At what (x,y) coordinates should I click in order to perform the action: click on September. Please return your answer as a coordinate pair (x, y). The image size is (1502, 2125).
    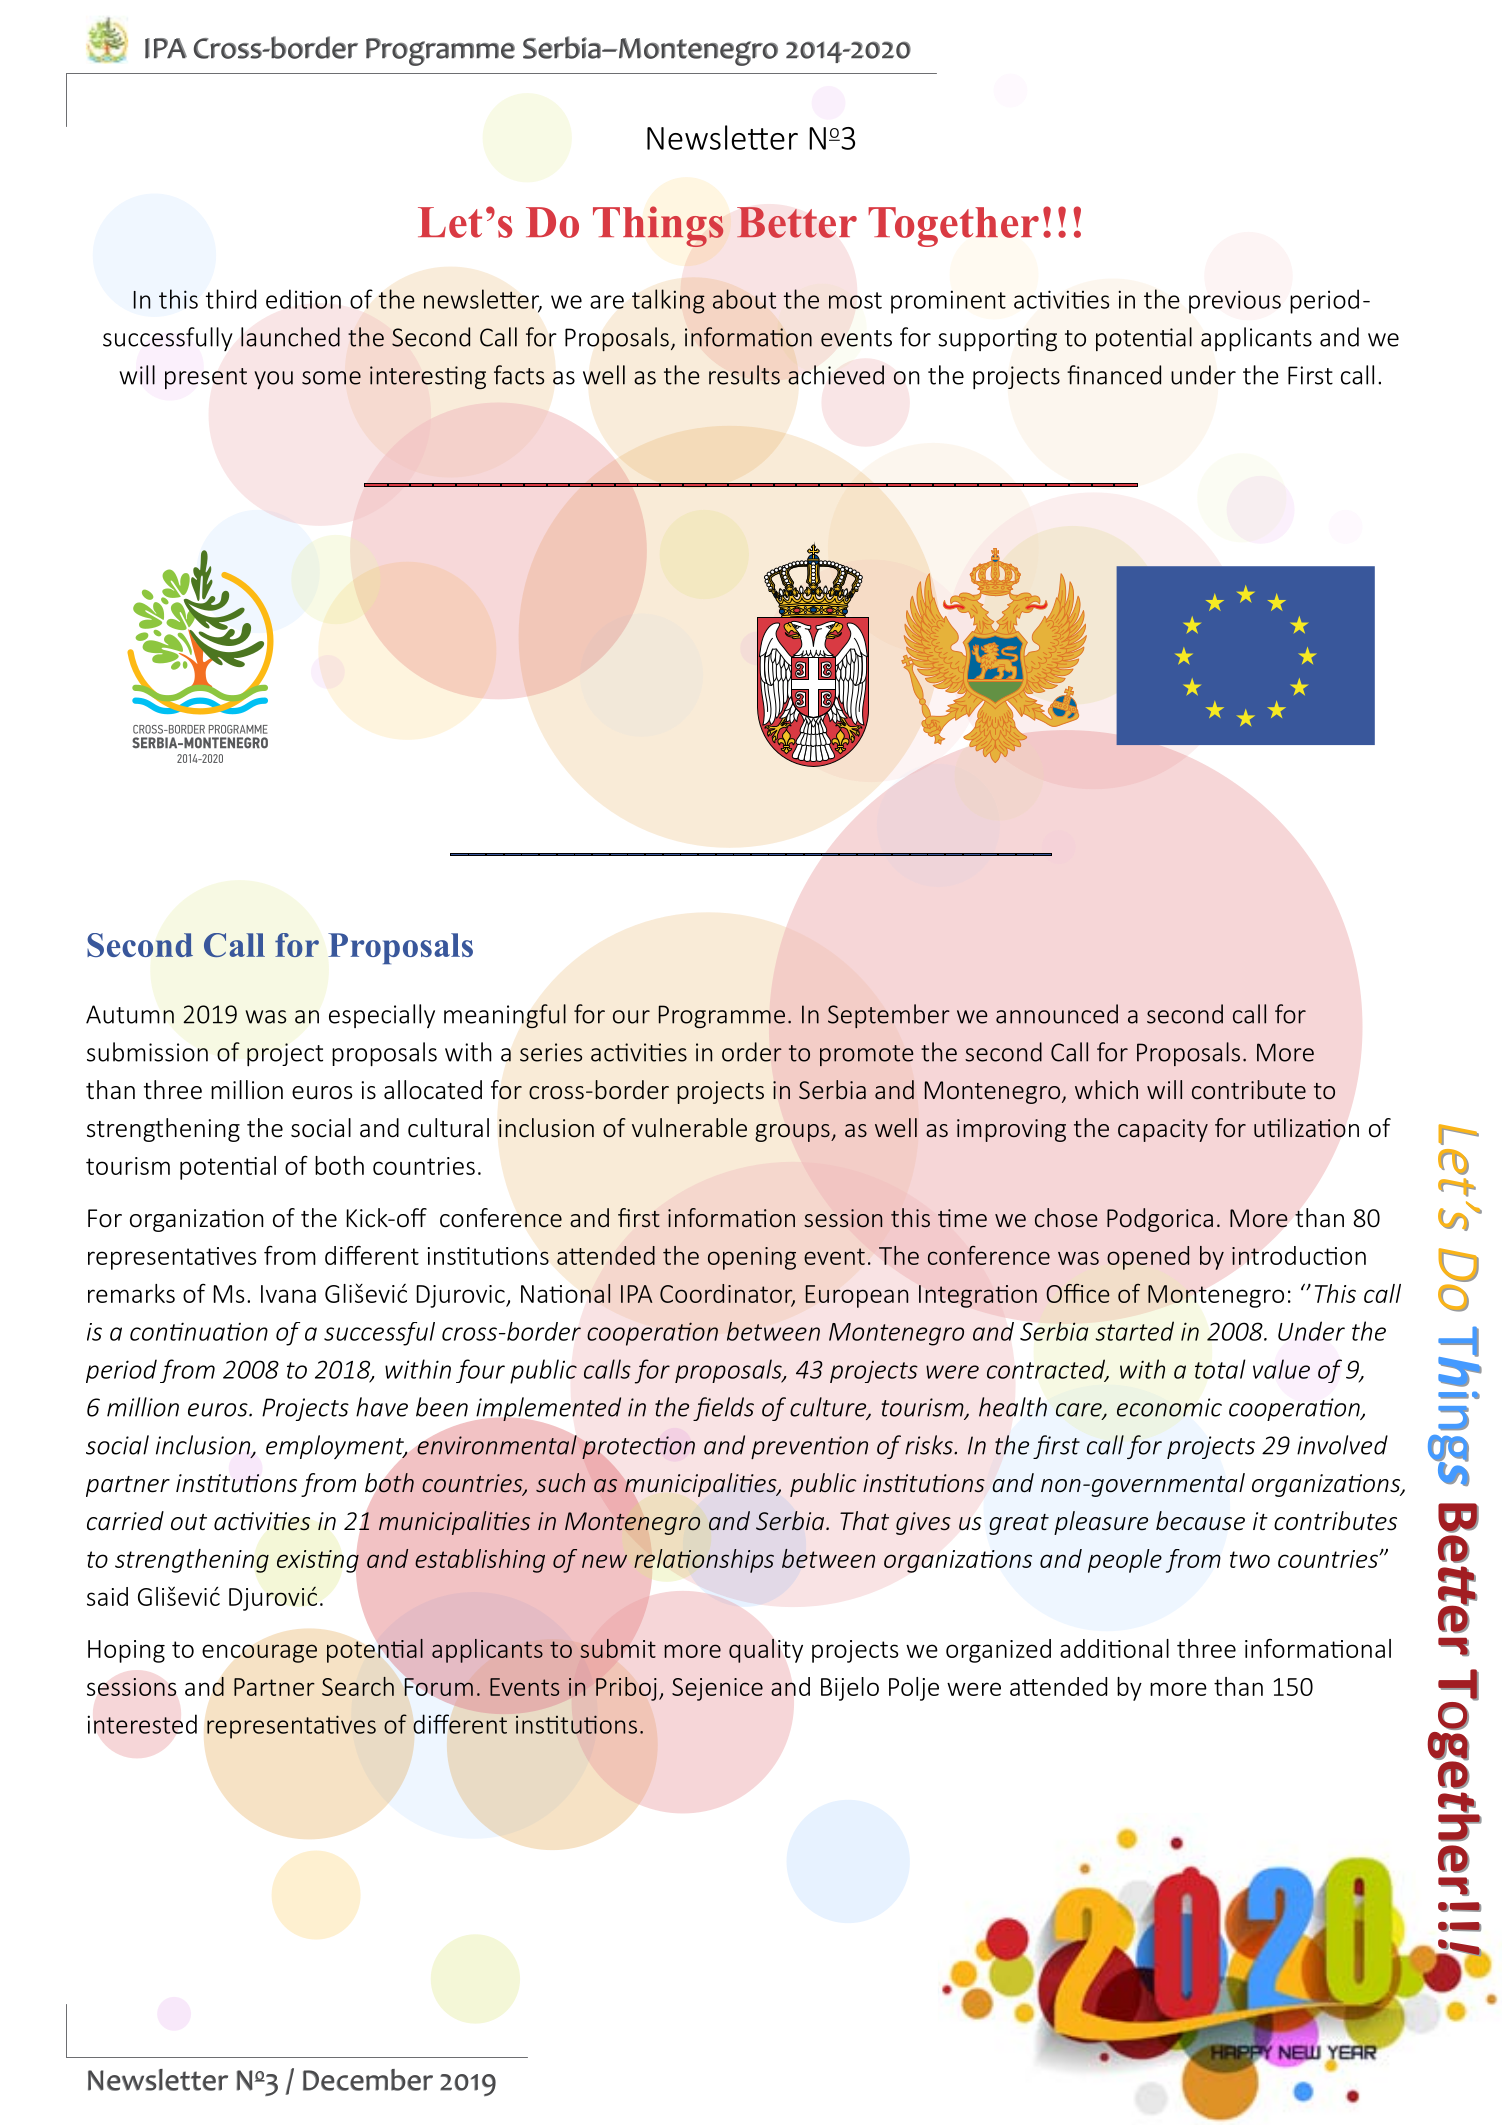
    Looking at the image, I should click on (889, 1016).
